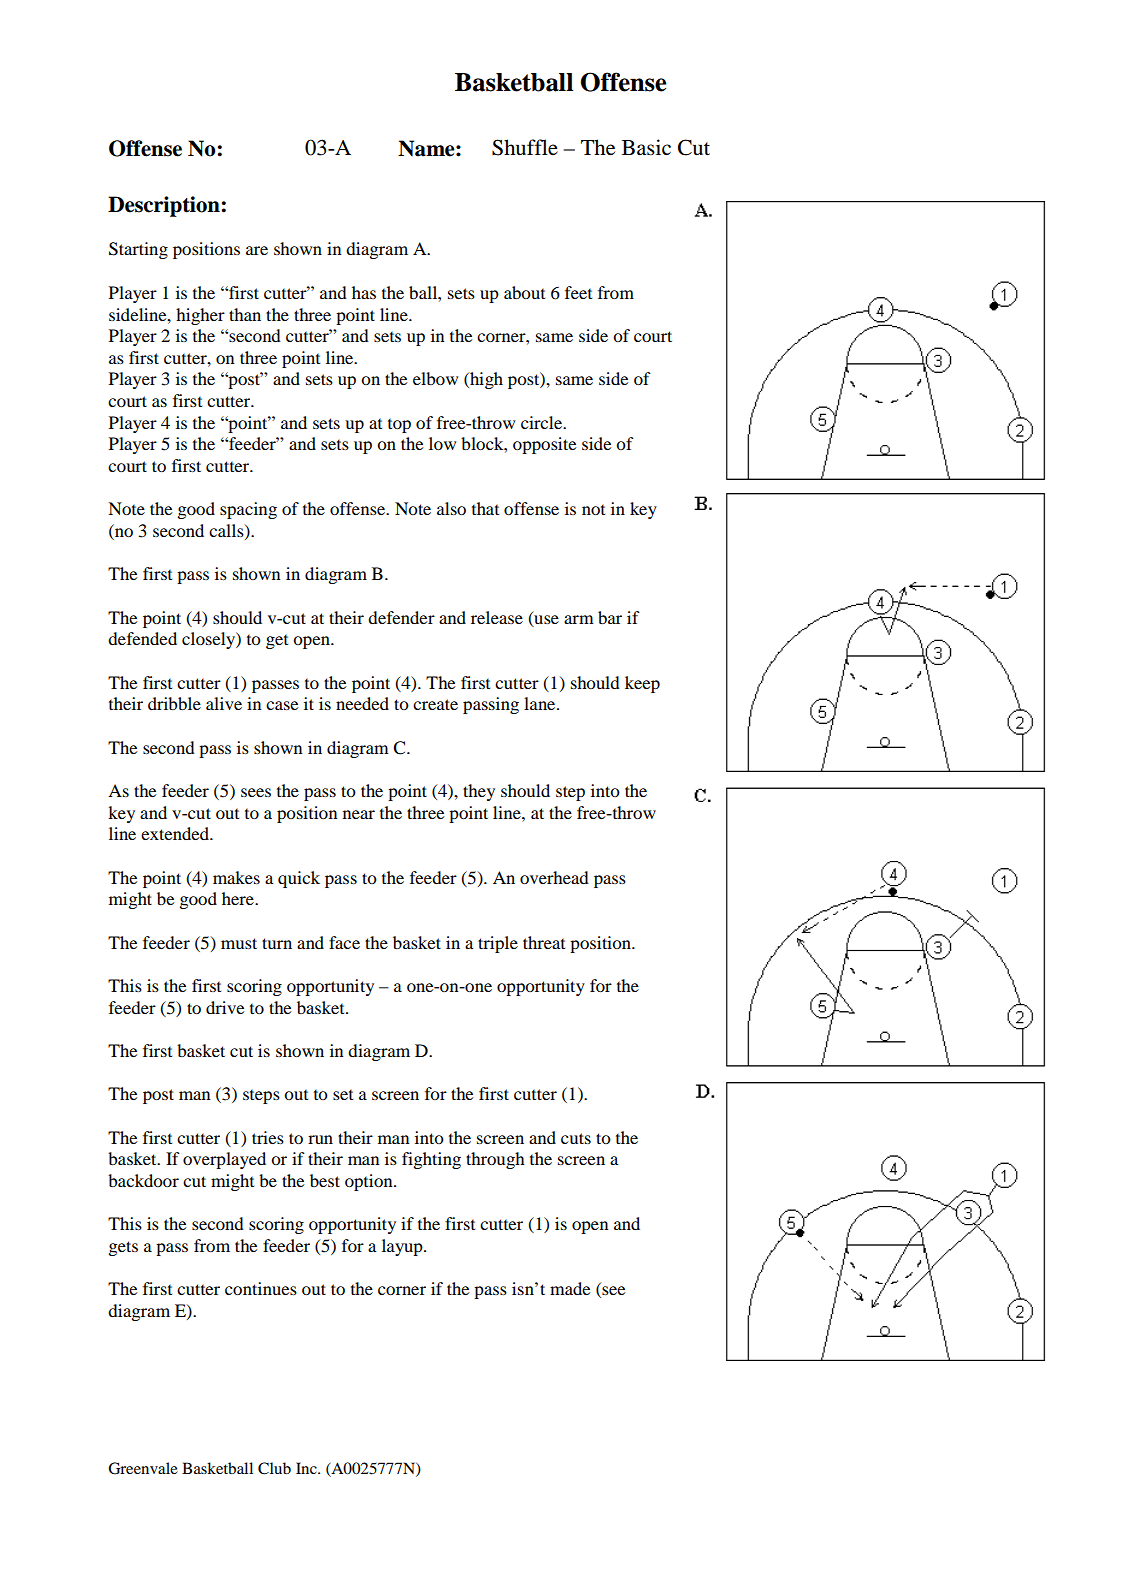  Describe the element at coordinates (274, 1468) in the screenshot. I see `Club` at that location.
